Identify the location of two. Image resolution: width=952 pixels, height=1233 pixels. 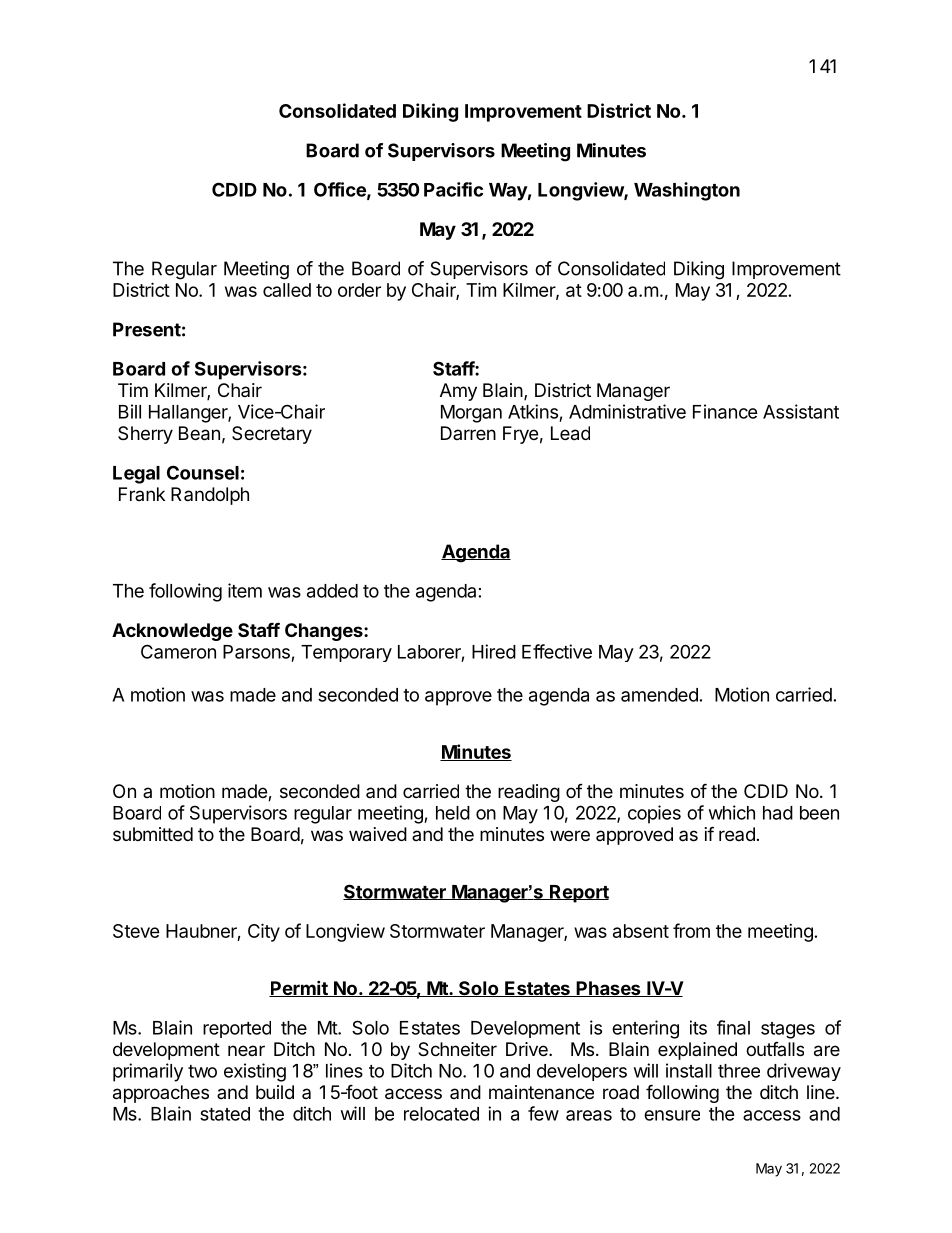
(202, 1071).
